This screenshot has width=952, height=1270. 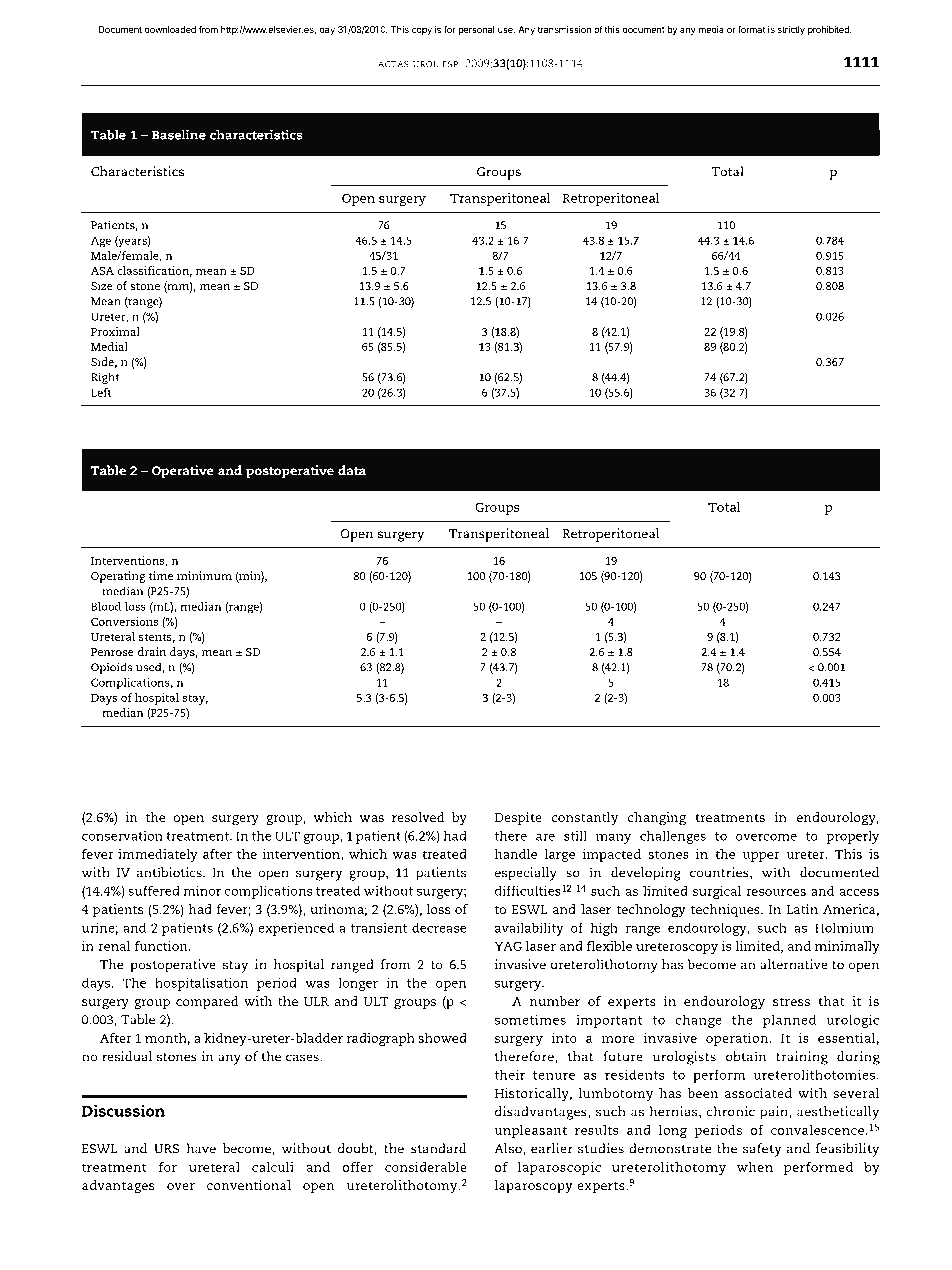 What do you see at coordinates (352, 470) in the screenshot?
I see `data` at bounding box center [352, 470].
